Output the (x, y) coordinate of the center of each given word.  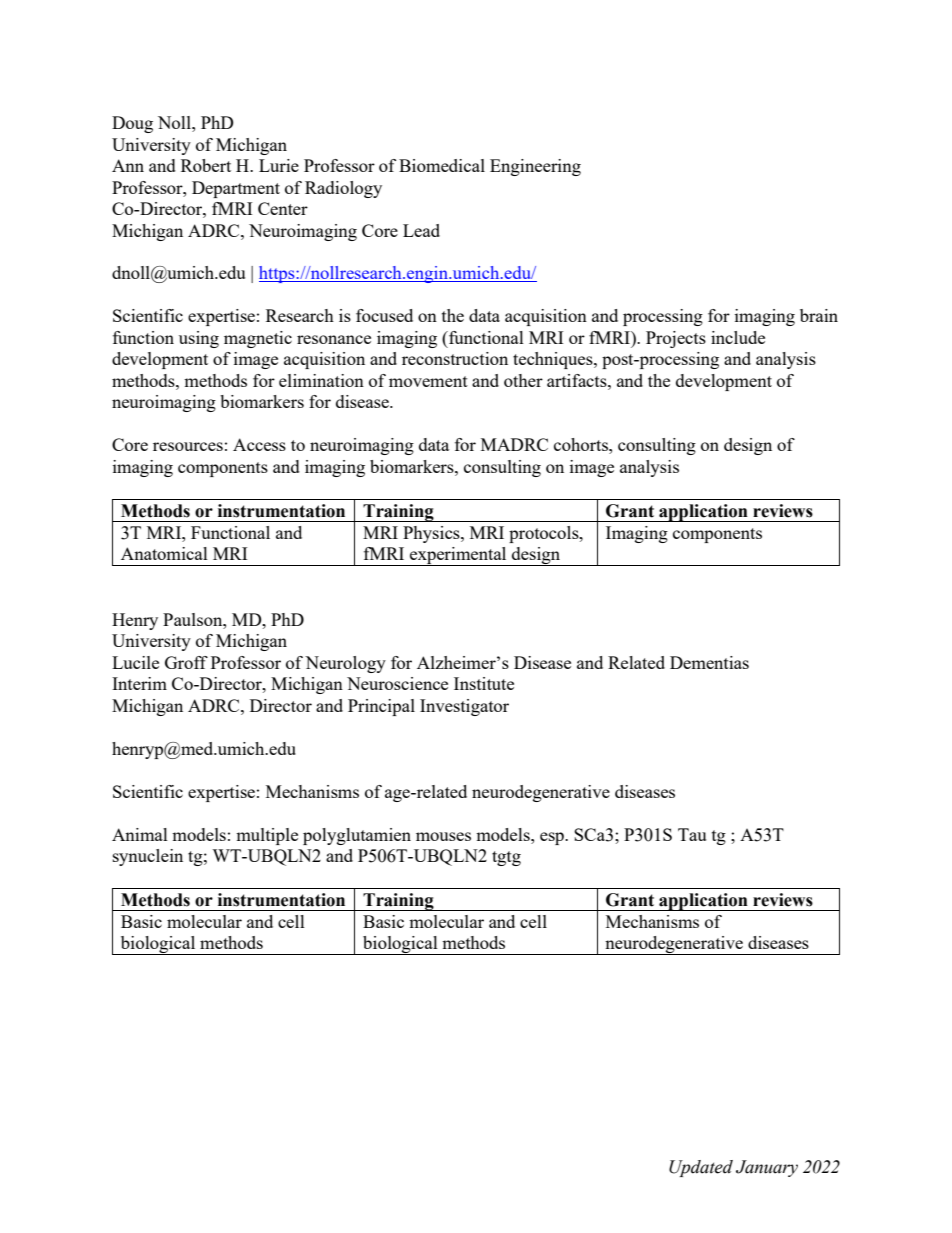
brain (819, 315)
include (738, 337)
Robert (206, 165)
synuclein (148, 857)
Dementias (709, 662)
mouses (443, 836)
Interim (139, 683)
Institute (484, 683)
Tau (692, 834)
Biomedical (442, 165)
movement (428, 381)
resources (188, 446)
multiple (267, 836)
